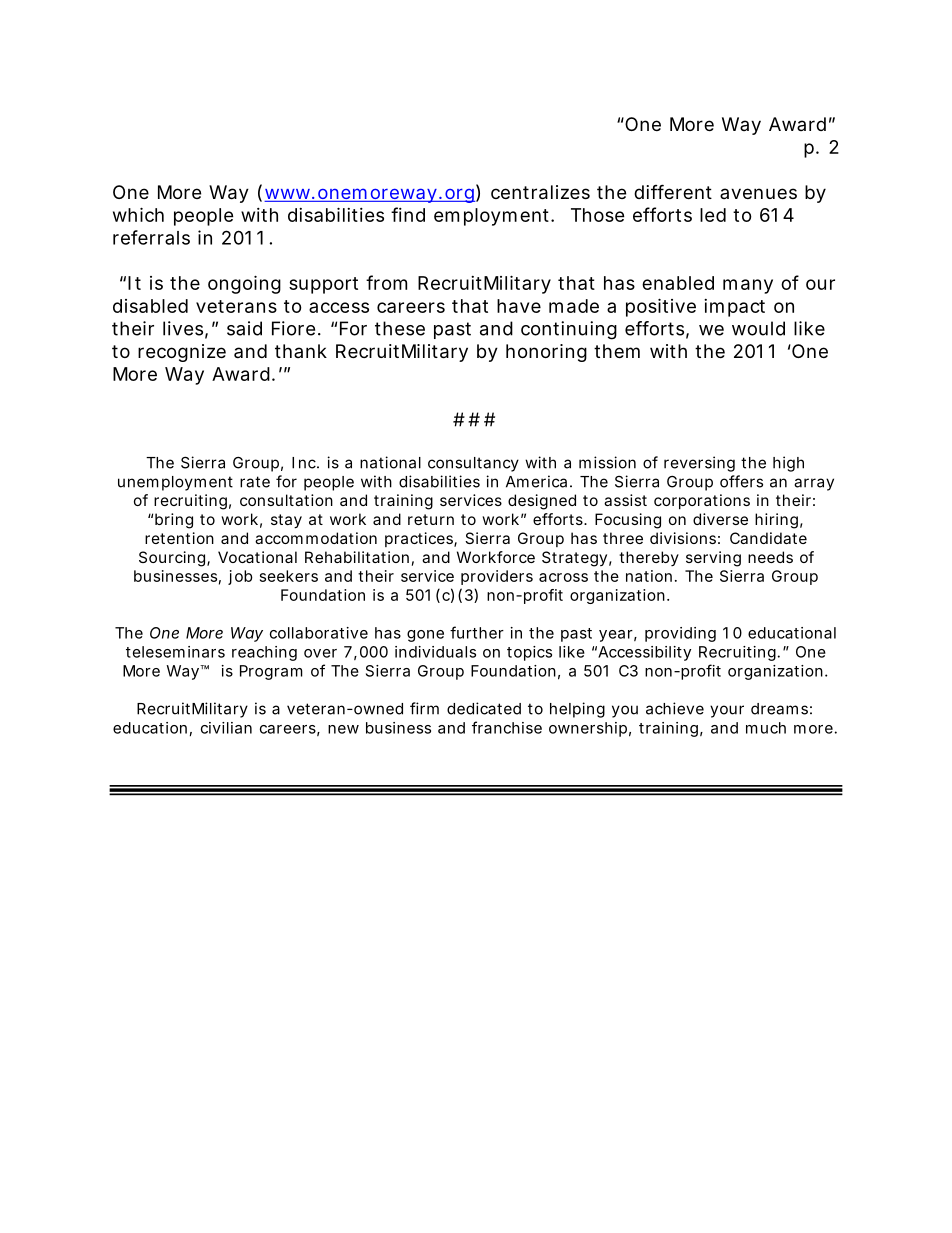  I want to click on dedicated, so click(484, 708).
